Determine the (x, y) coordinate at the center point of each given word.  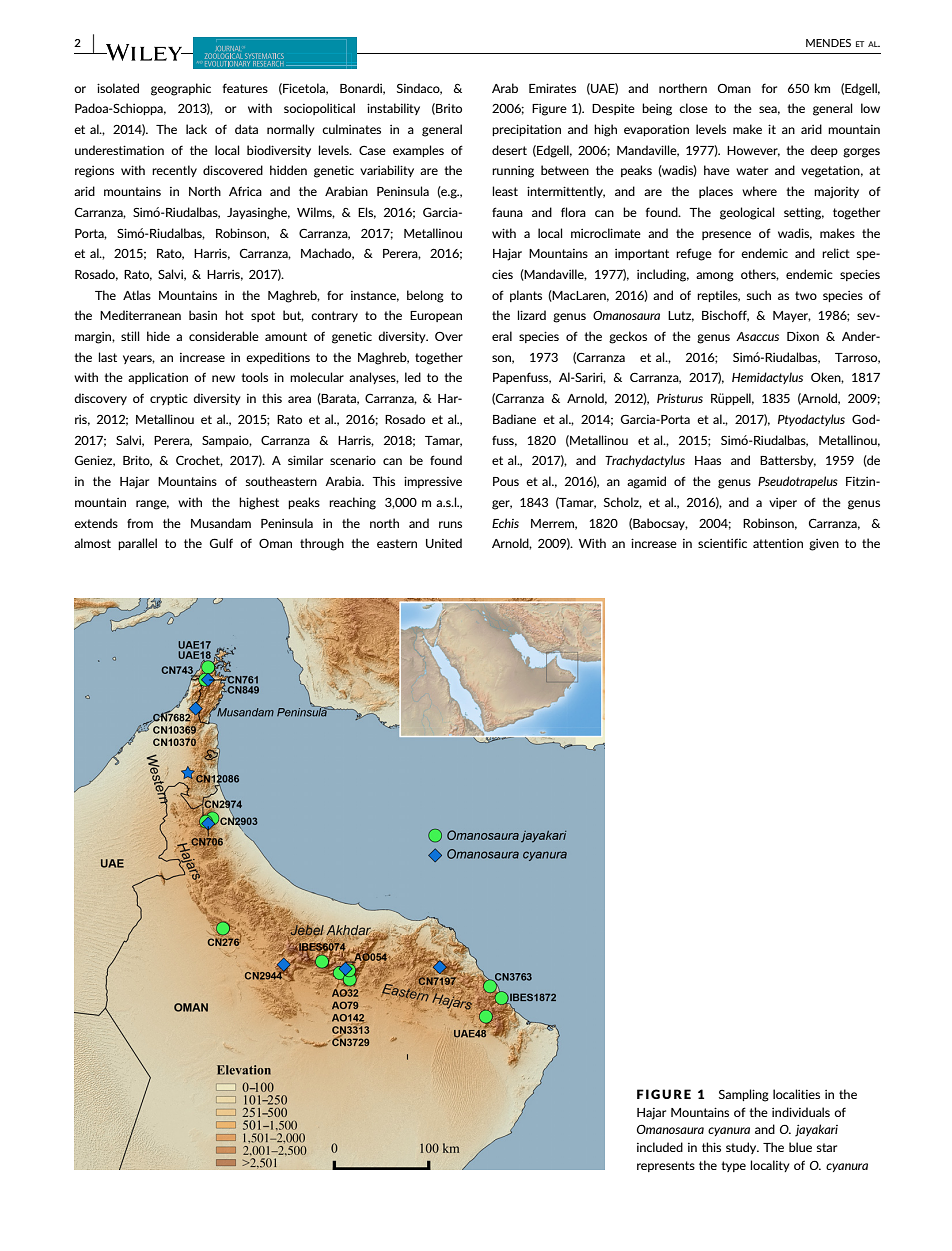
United (444, 543)
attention (778, 543)
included (660, 1147)
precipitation (526, 130)
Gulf (221, 543)
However (753, 151)
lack (196, 129)
